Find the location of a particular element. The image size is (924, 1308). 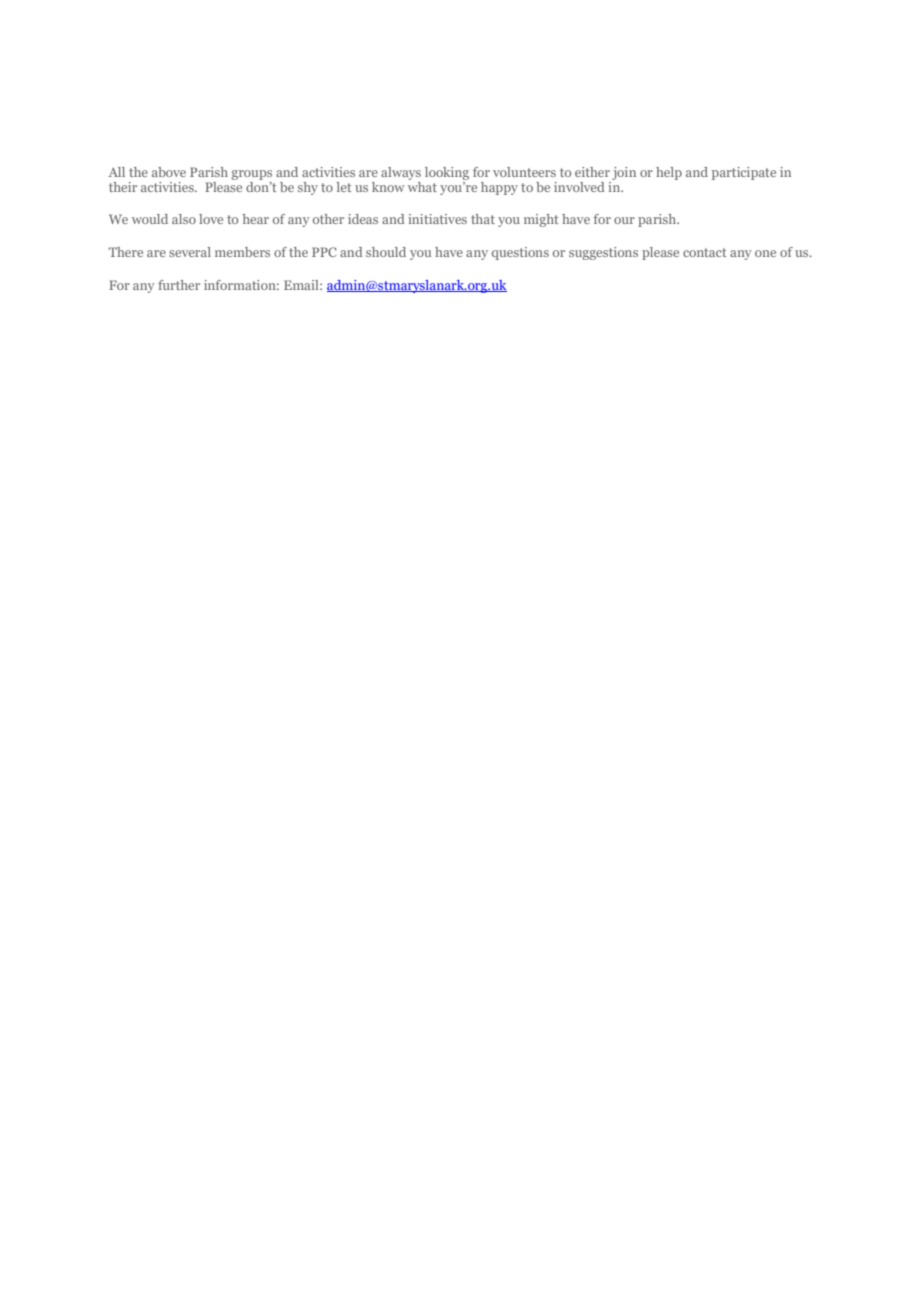

also is located at coordinates (184, 219).
